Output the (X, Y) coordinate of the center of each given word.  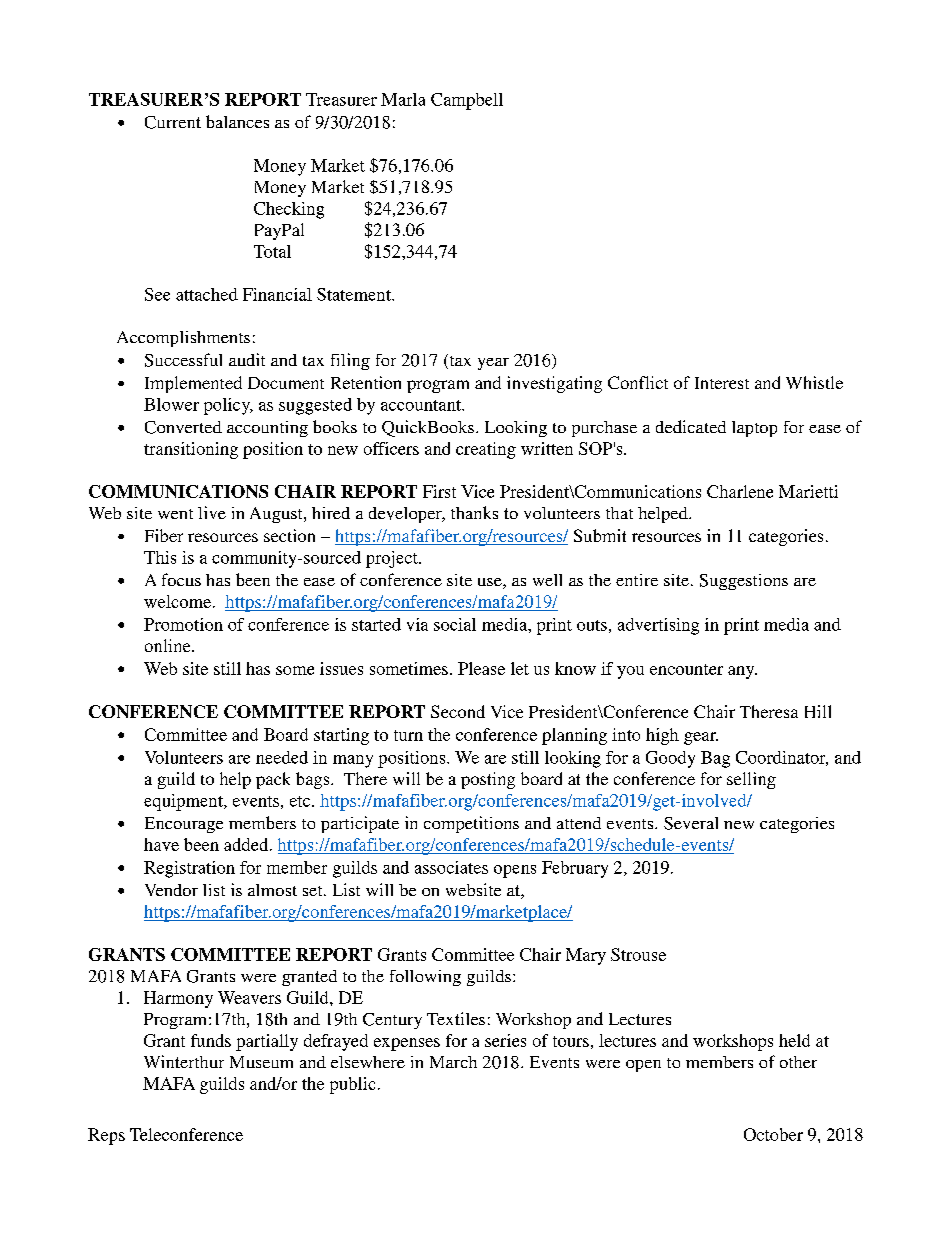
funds (211, 1040)
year (493, 364)
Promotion (183, 624)
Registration (189, 869)
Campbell (467, 101)
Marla (403, 99)
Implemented (193, 384)
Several (691, 823)
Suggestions (744, 582)
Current (173, 122)
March (453, 1062)
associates (451, 867)
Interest (722, 383)
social (455, 624)
